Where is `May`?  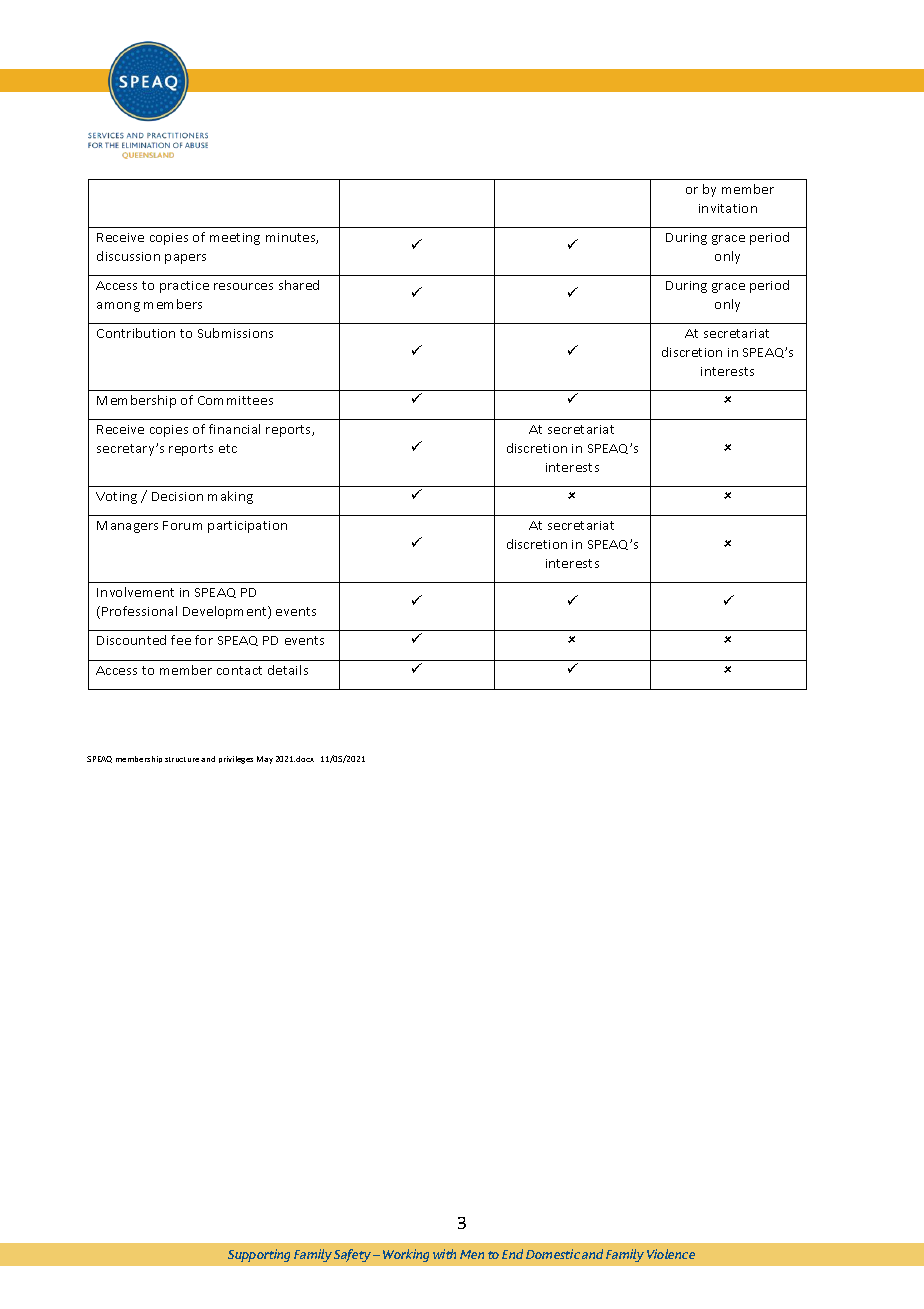
May is located at coordinates (265, 760).
